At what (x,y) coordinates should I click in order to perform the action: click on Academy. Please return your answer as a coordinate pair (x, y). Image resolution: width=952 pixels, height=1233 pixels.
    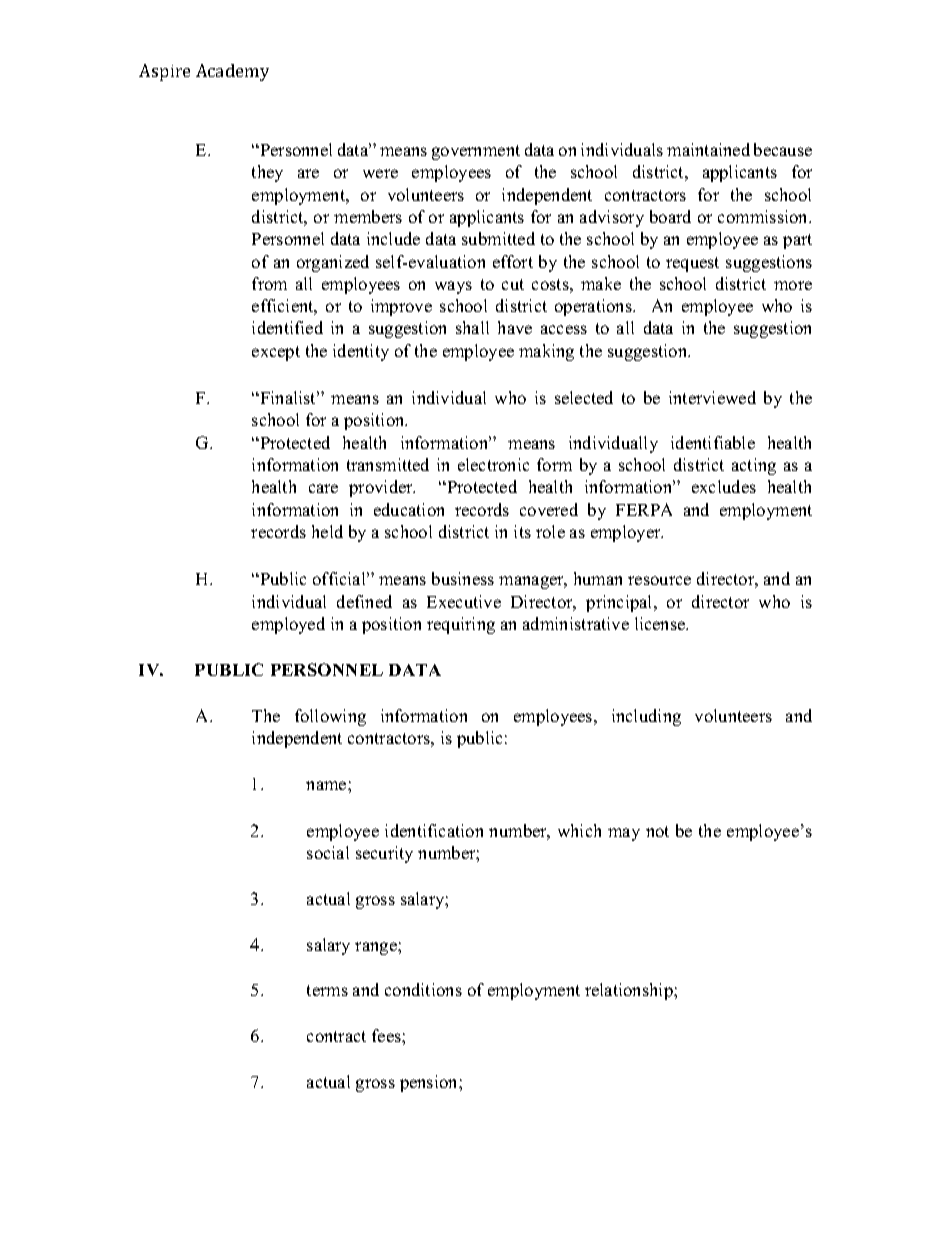
    Looking at the image, I should click on (232, 72).
